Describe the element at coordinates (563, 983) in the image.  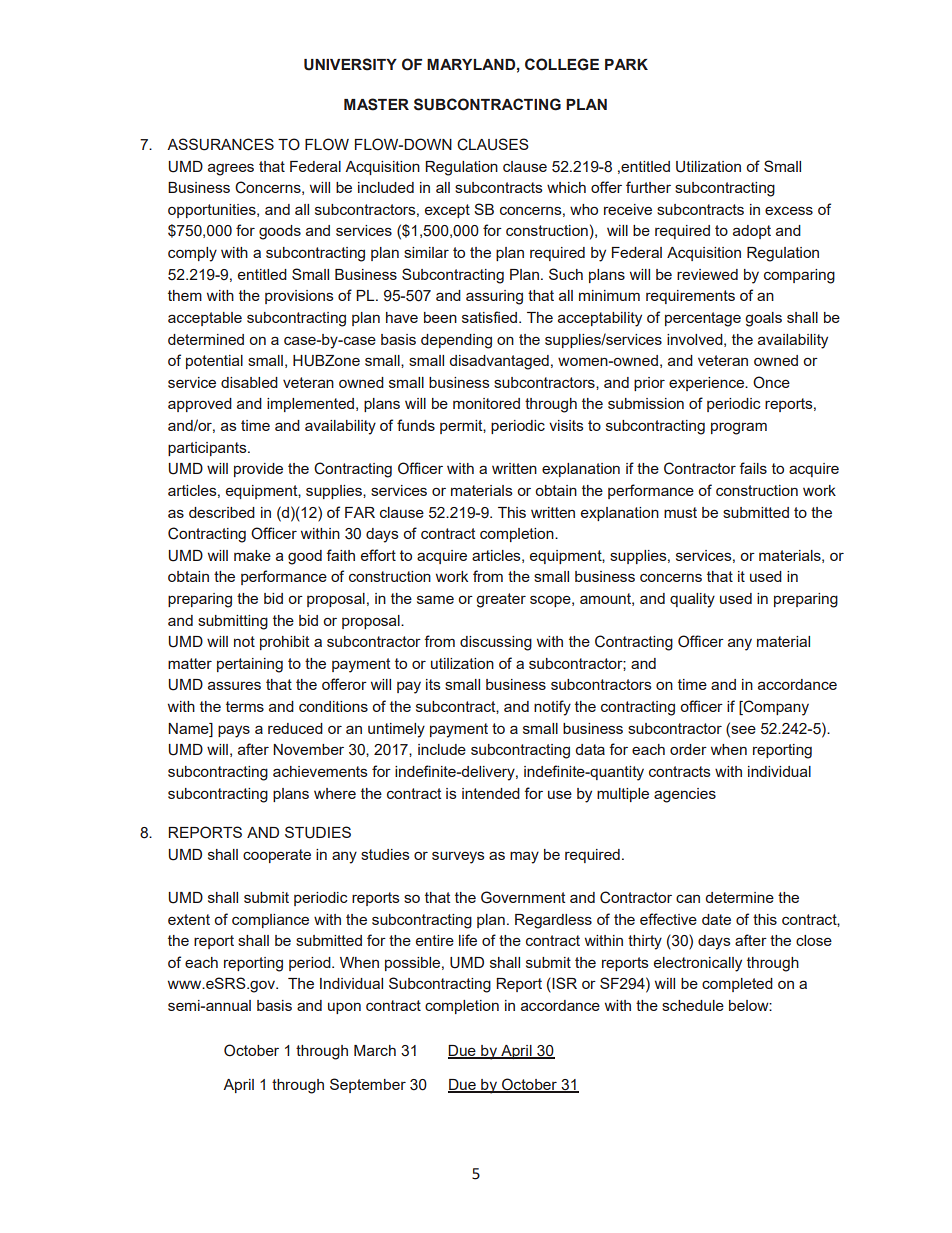
I see `ISR` at that location.
